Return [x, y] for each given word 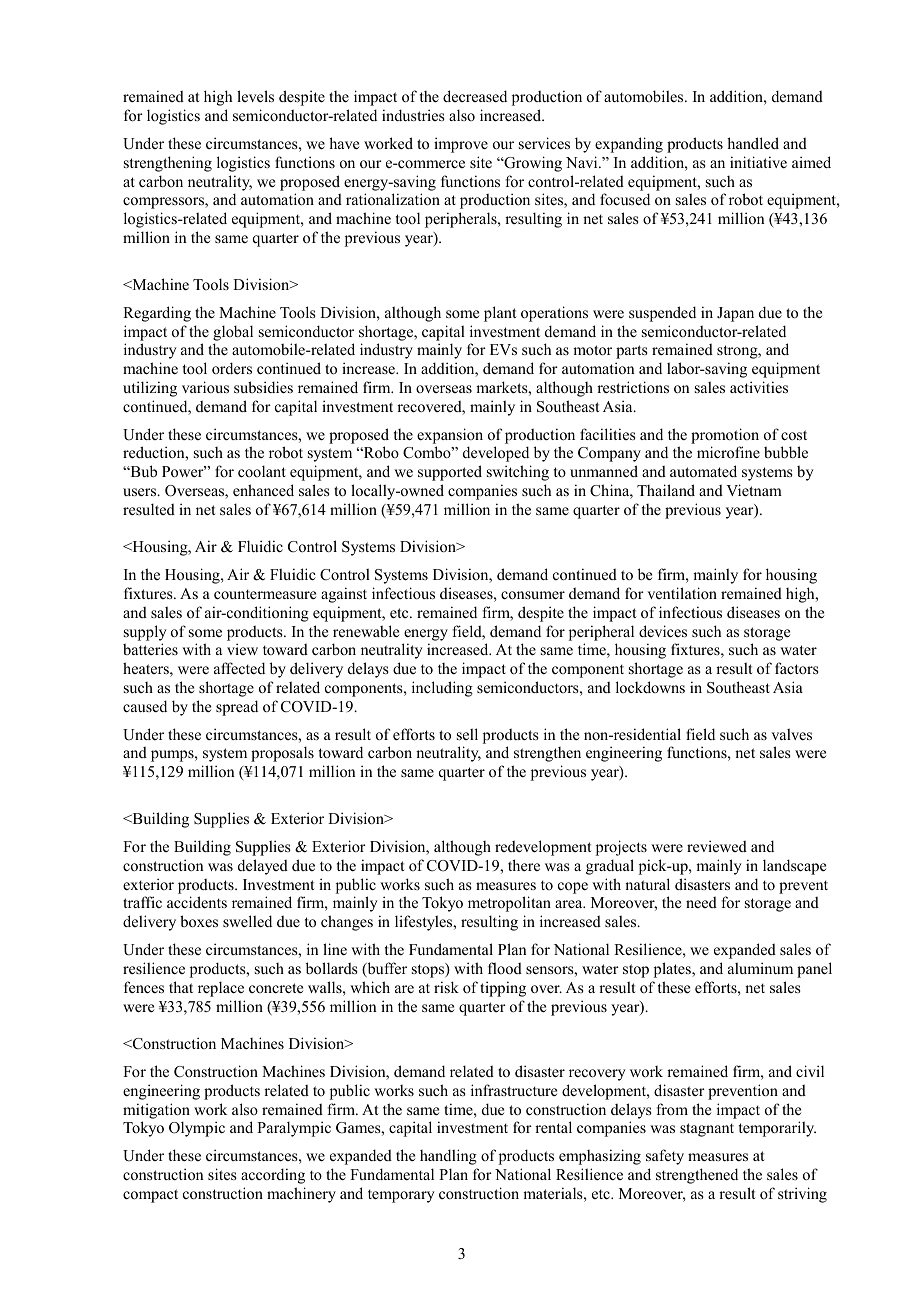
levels [255, 96]
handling [448, 1157]
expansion [450, 436]
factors [797, 668]
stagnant [707, 1130]
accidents [197, 902]
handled [753, 143]
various [205, 387]
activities [759, 387]
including [442, 689]
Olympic [197, 1129]
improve [461, 145]
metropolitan [509, 904]
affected [239, 668]
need [701, 902]
